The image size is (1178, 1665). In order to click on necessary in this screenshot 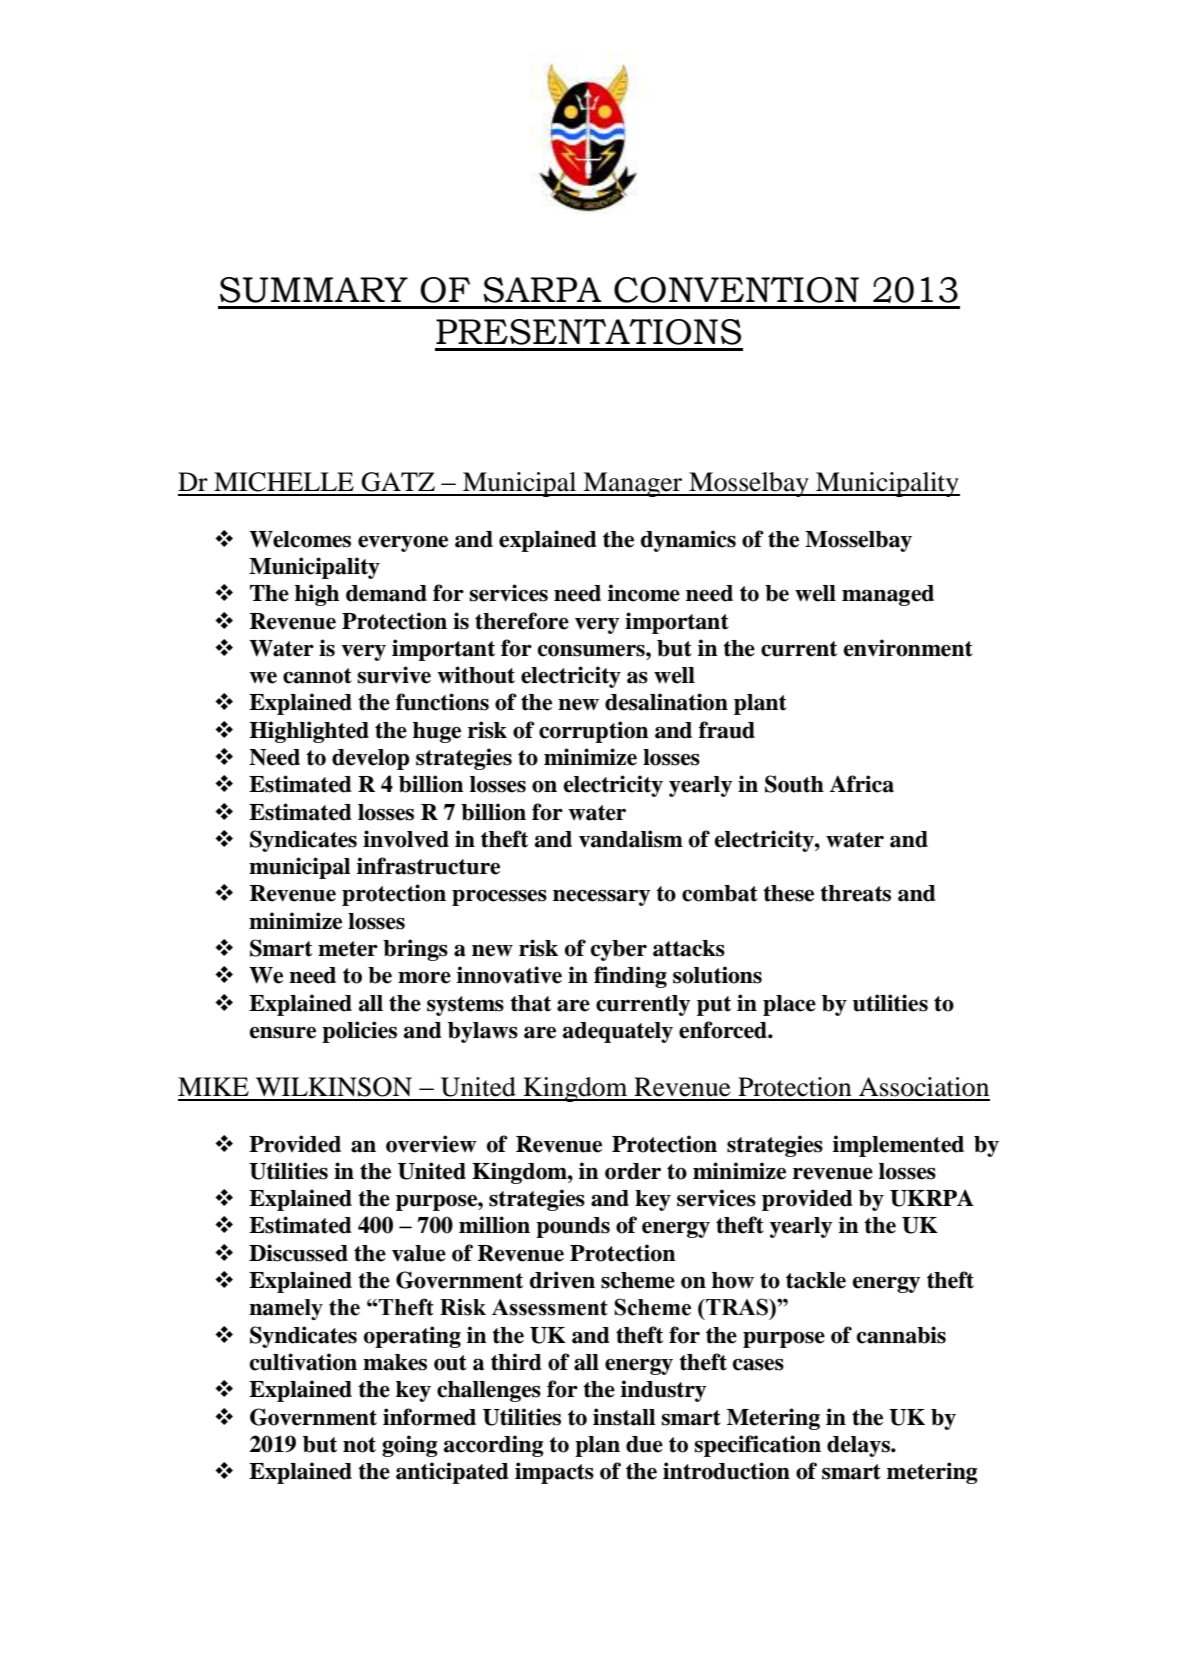, I will do `click(601, 897)`.
